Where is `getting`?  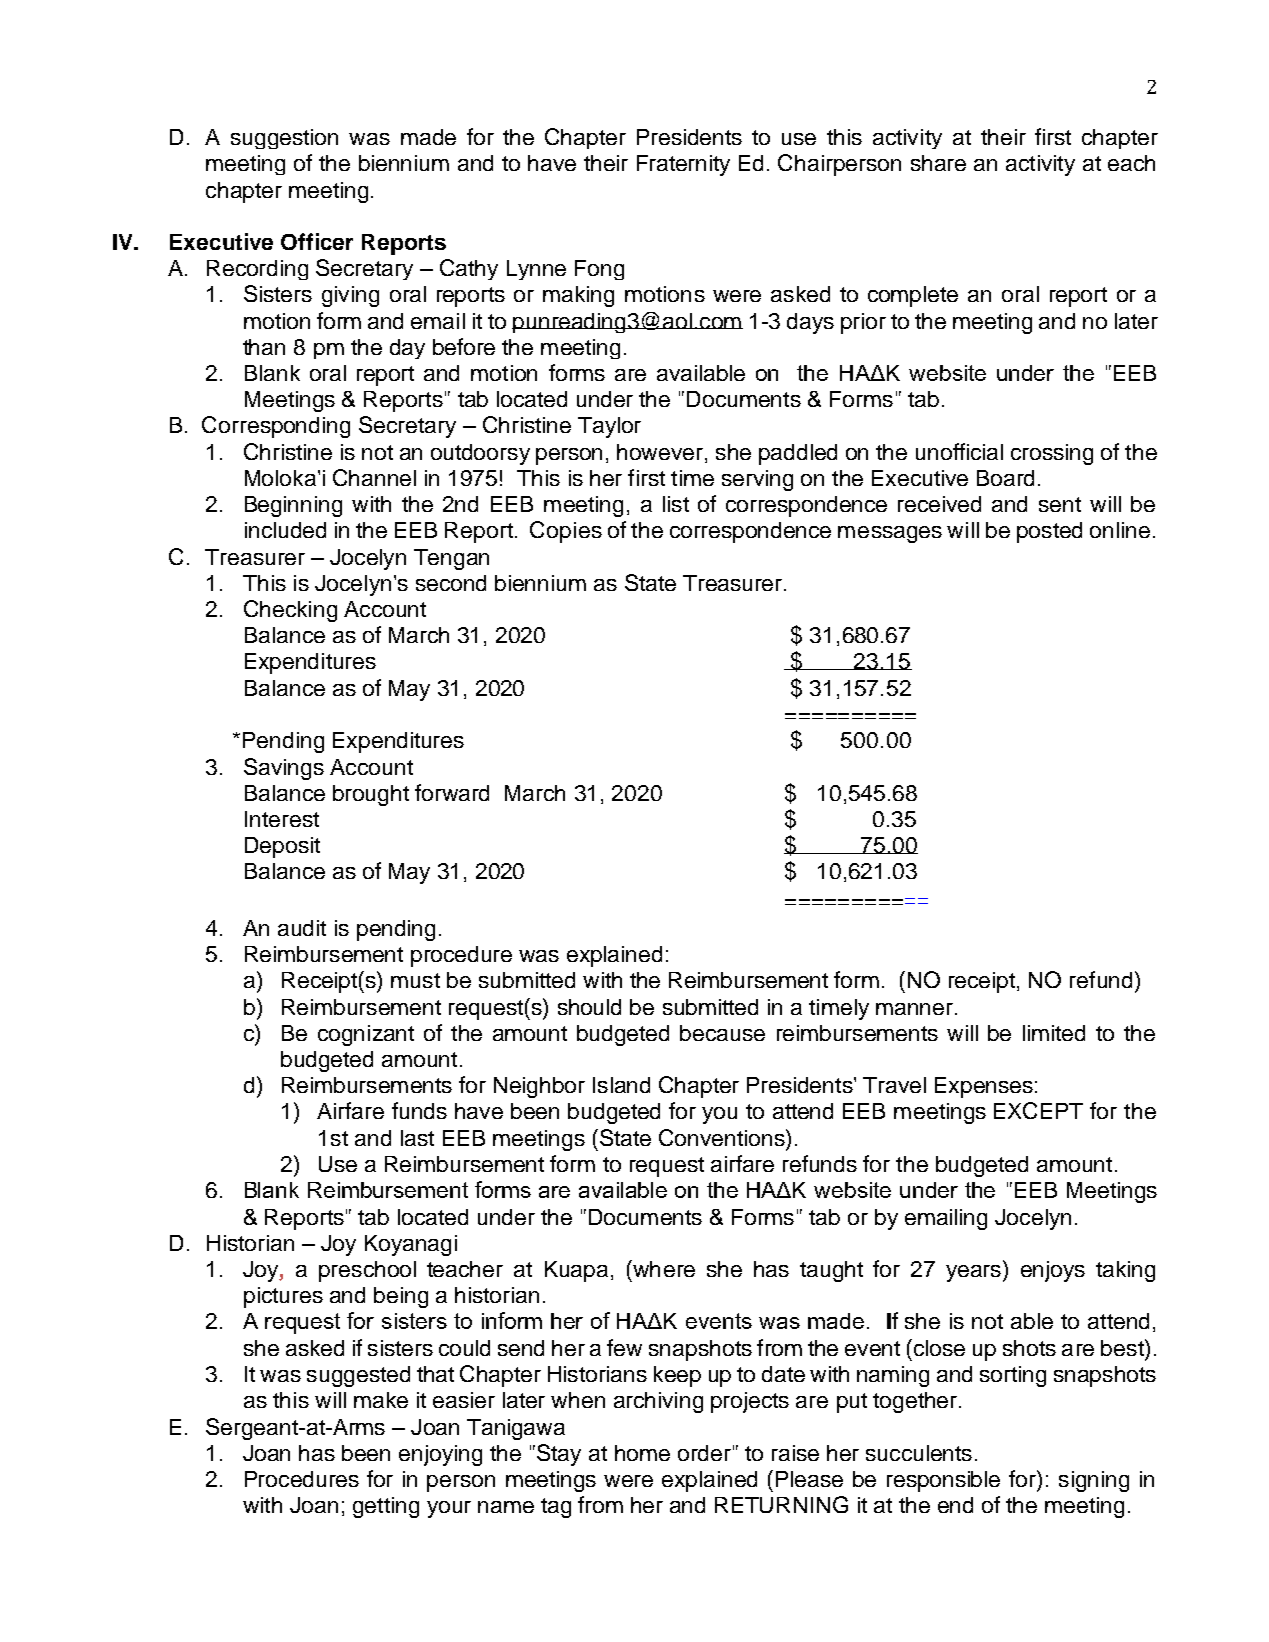
getting is located at coordinates (386, 1507).
